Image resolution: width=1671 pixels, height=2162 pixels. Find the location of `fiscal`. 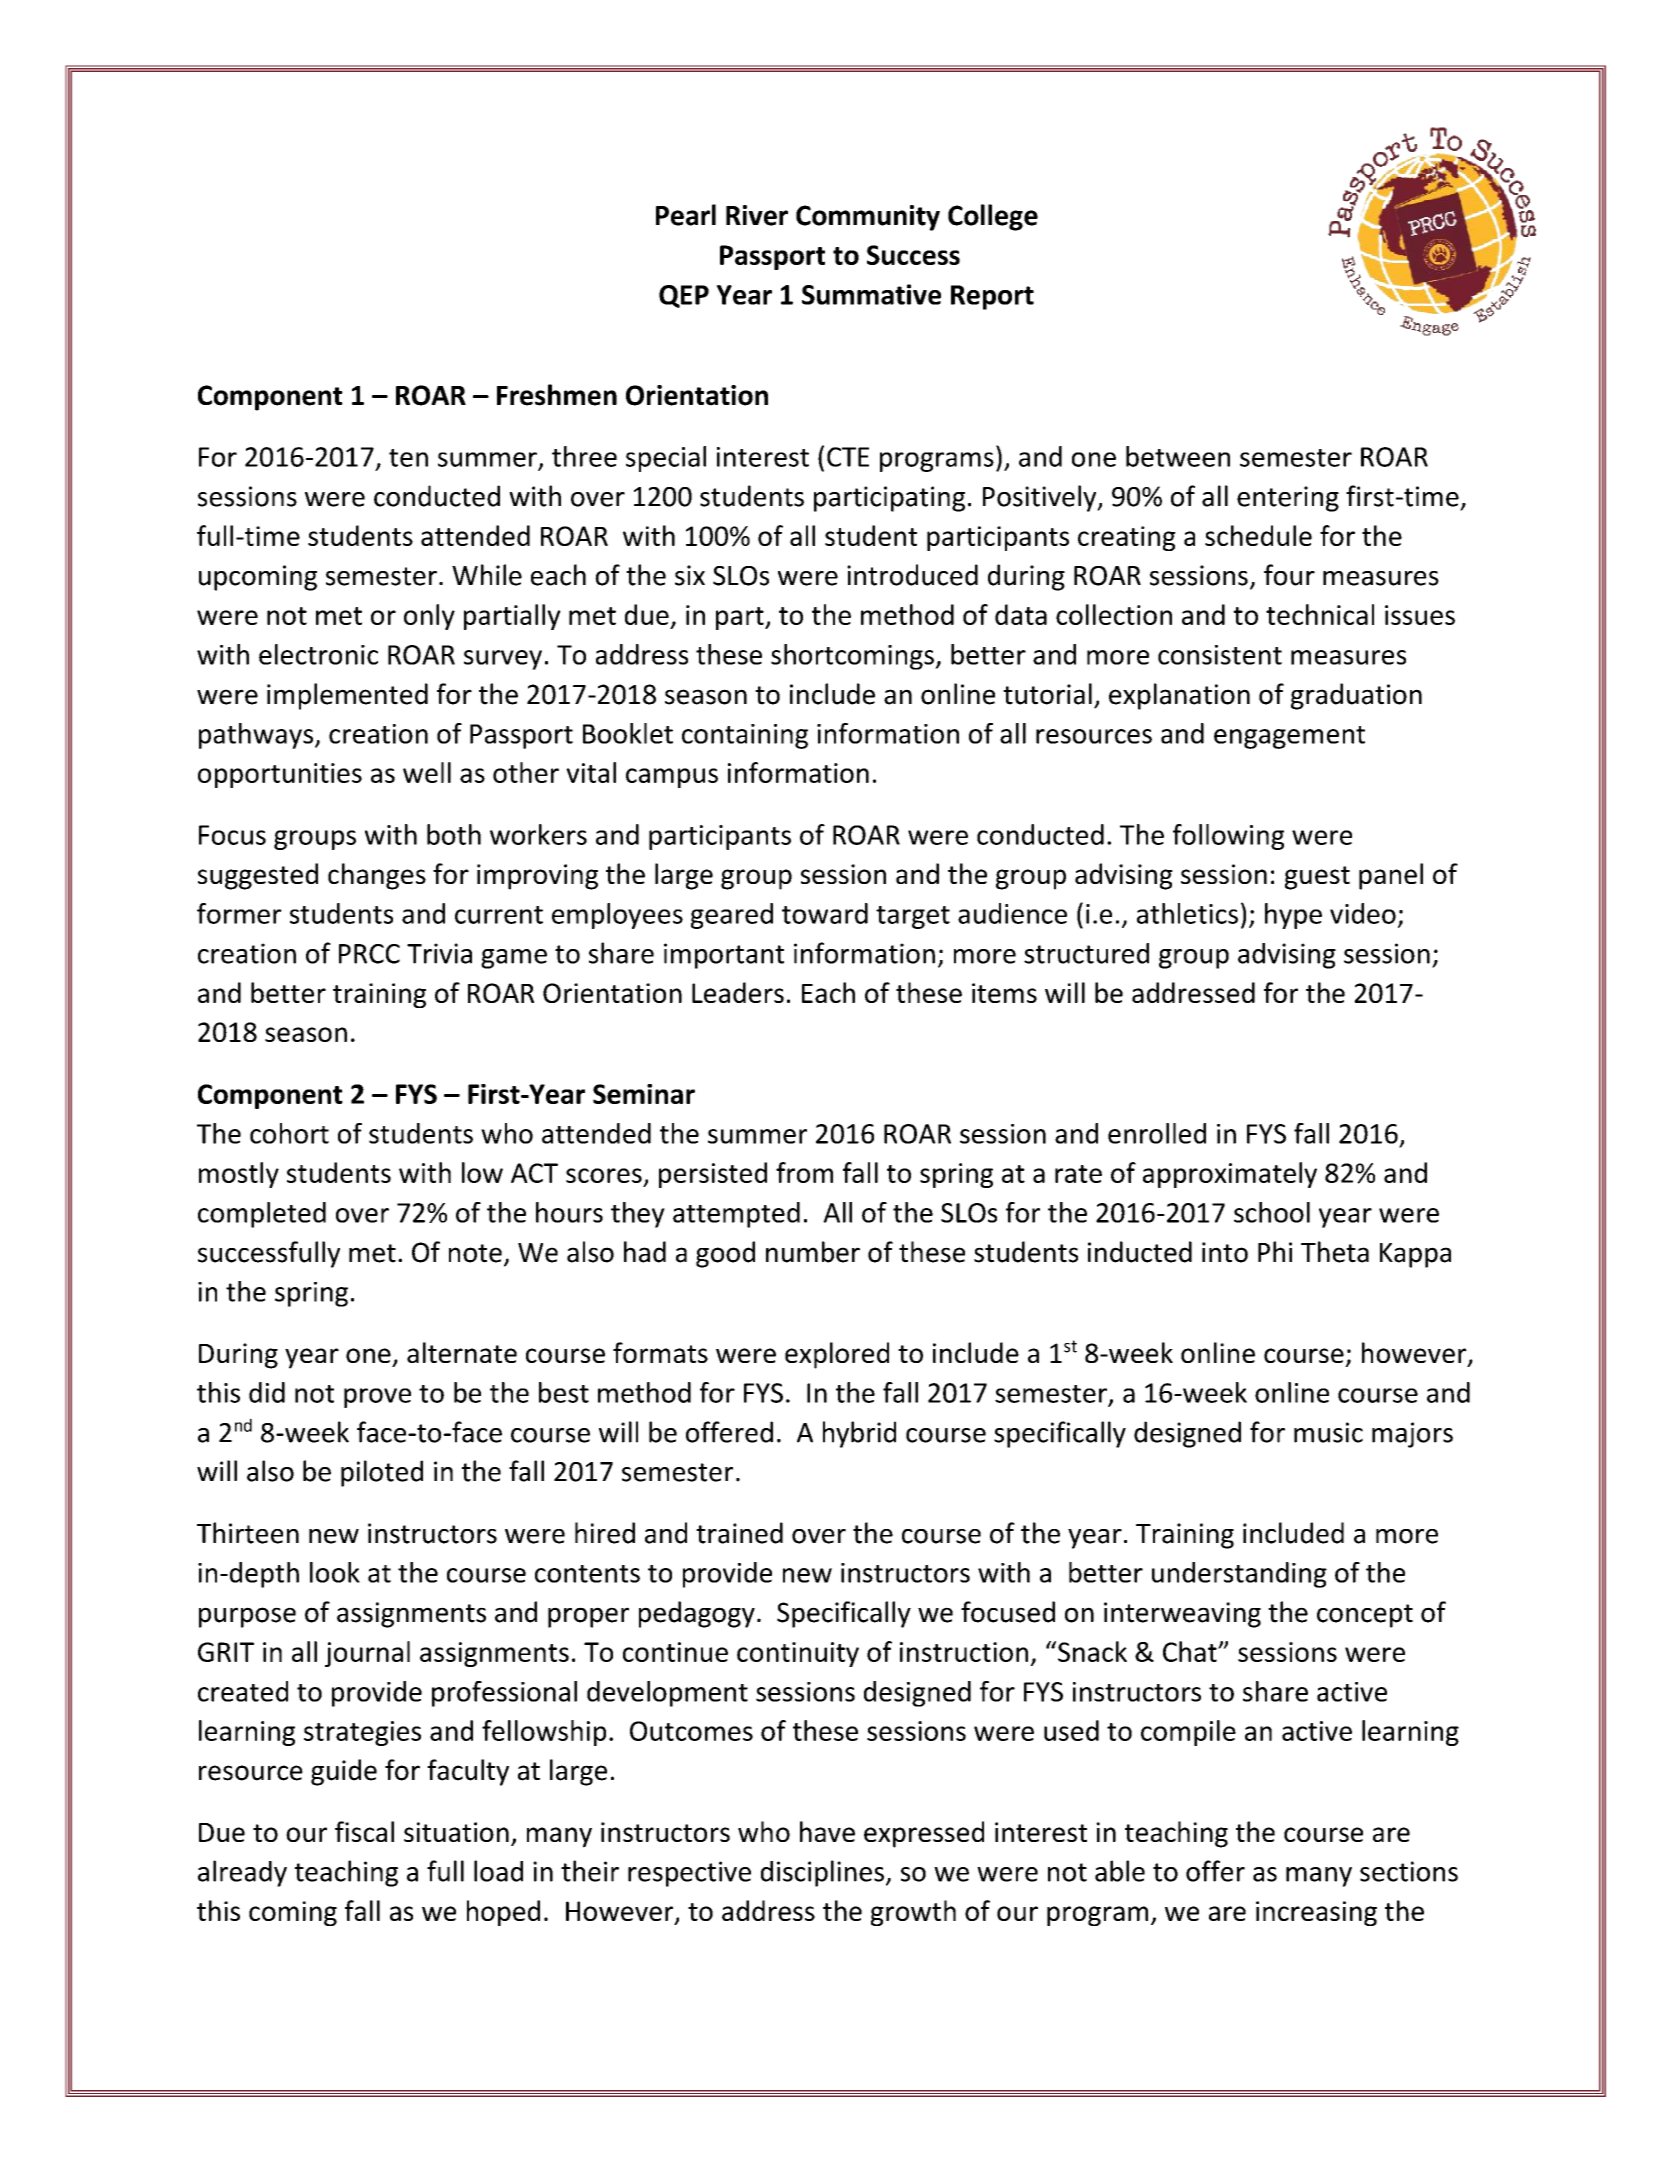

fiscal is located at coordinates (364, 1831).
